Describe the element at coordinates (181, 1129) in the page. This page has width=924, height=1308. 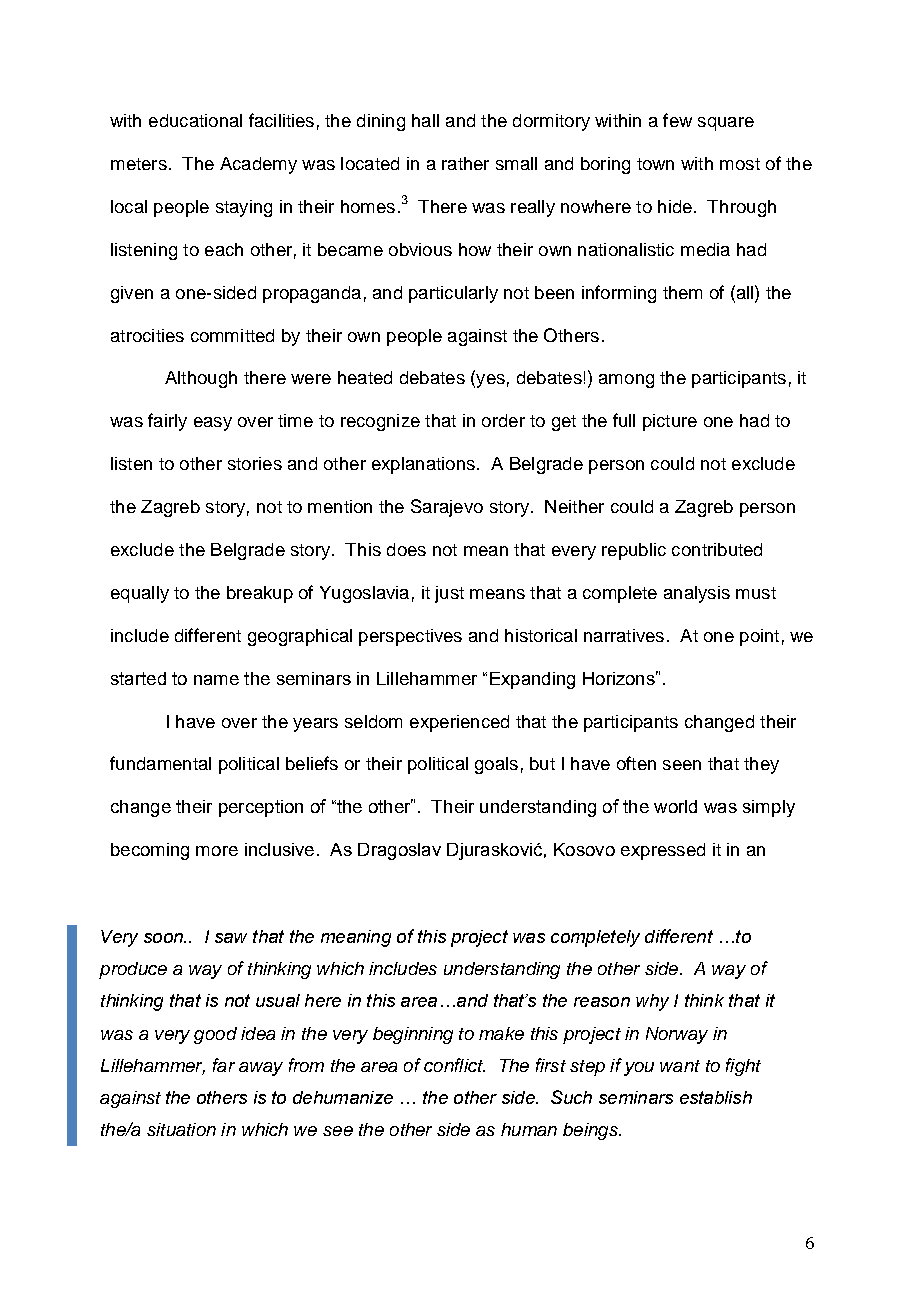
I see `situation` at that location.
